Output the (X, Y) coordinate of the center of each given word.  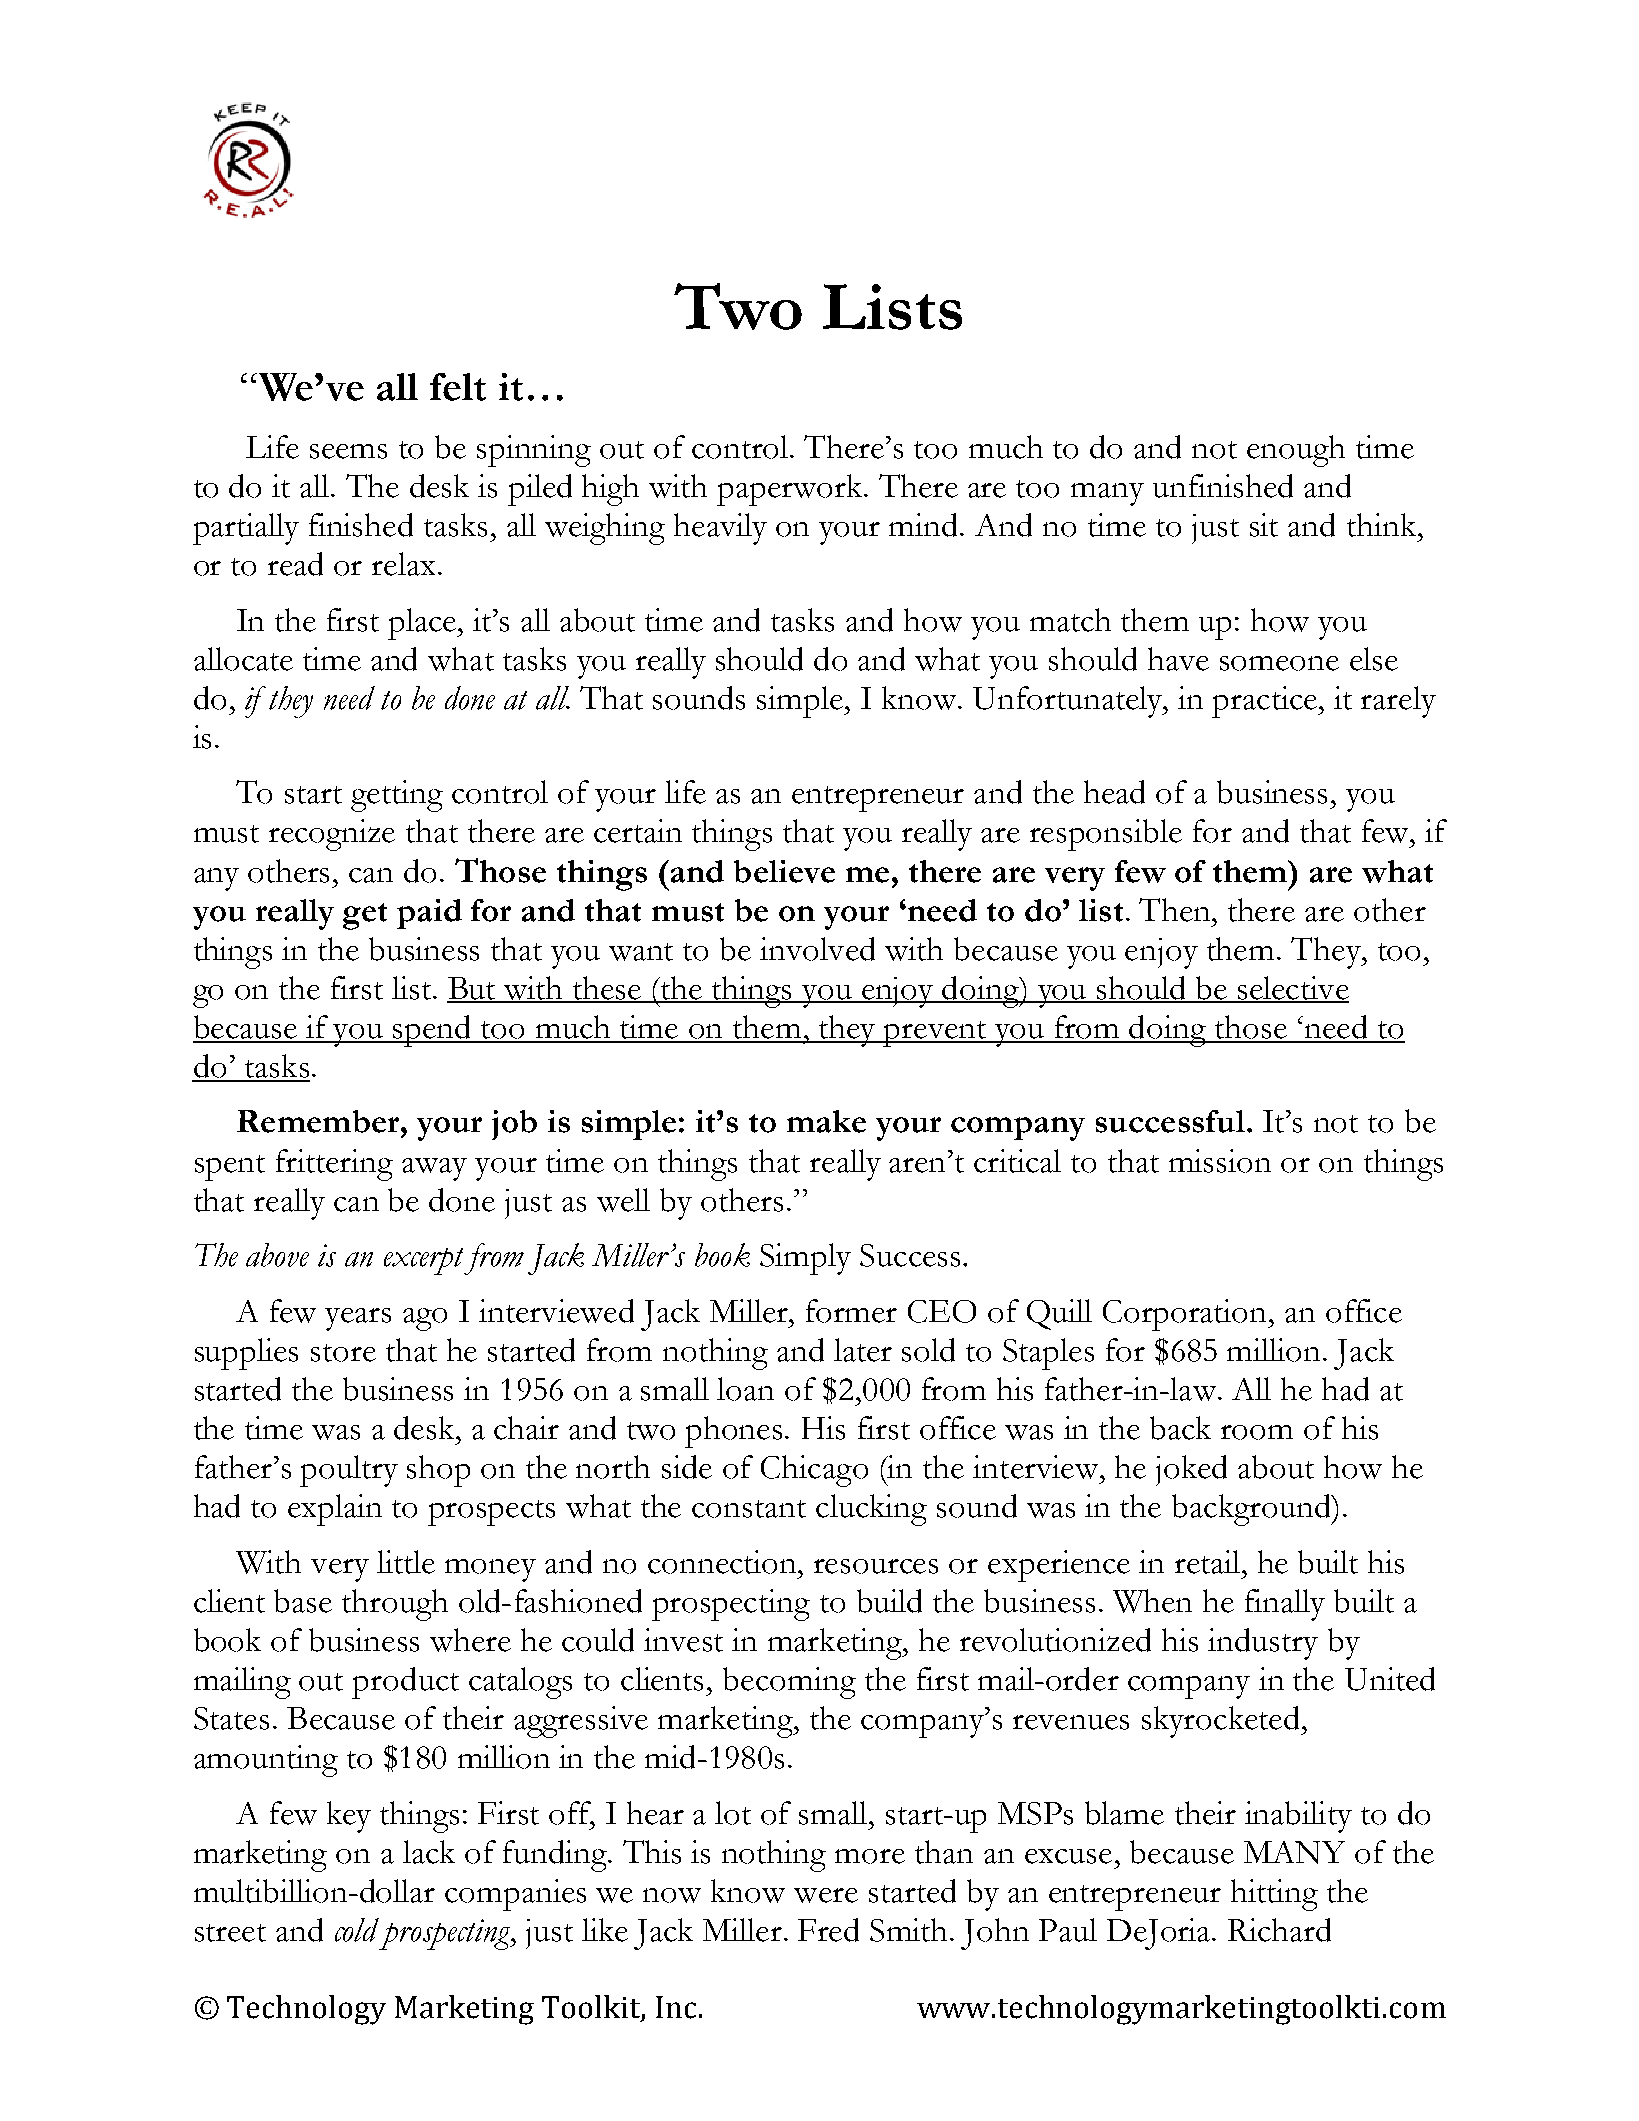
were (826, 1895)
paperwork (791, 490)
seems (348, 451)
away (434, 1169)
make (826, 1121)
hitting (1274, 1895)
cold (357, 1930)
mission (1220, 1161)
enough (1296, 451)
